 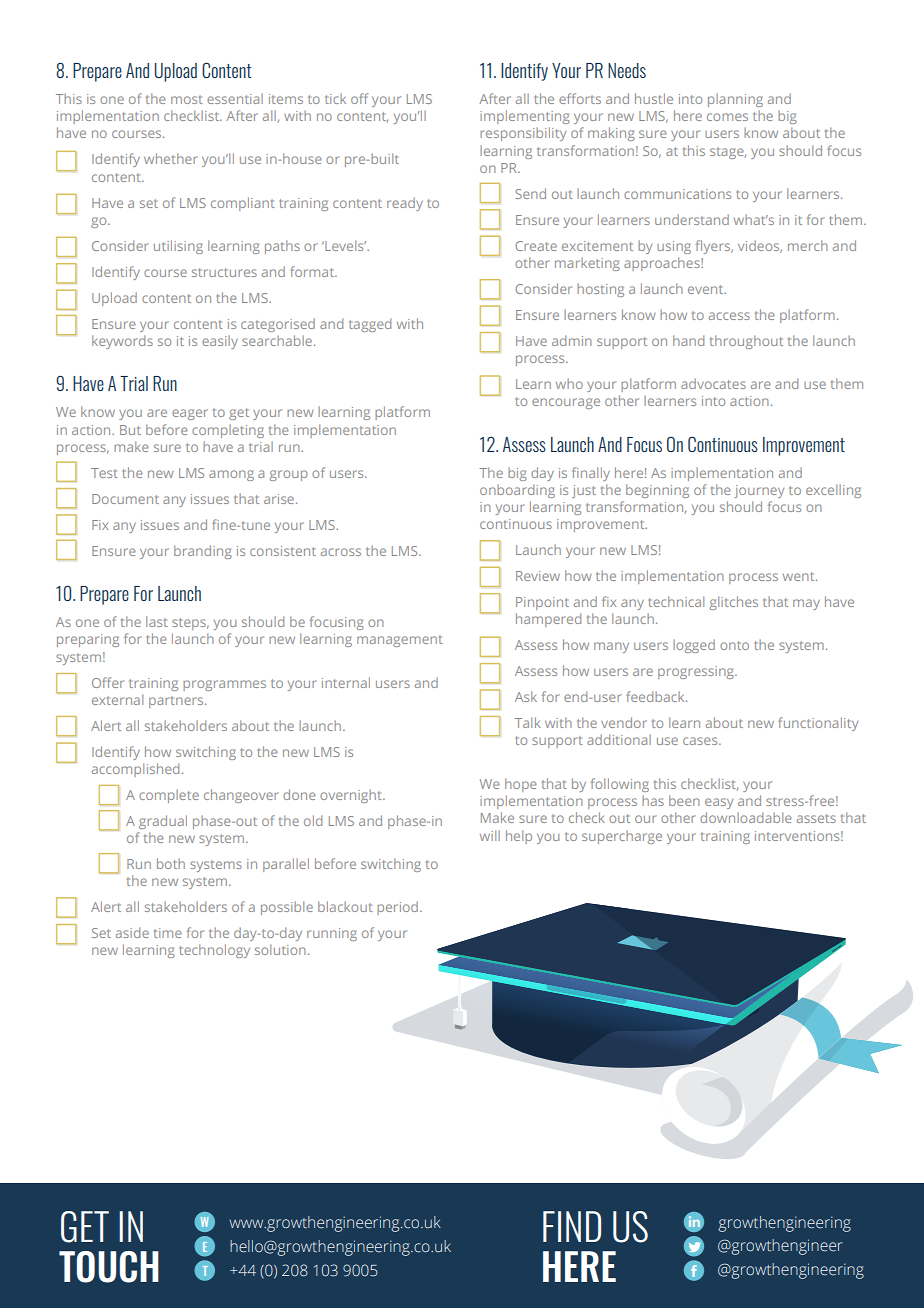 What do you see at coordinates (746, 342) in the page?
I see `throughout` at bounding box center [746, 342].
